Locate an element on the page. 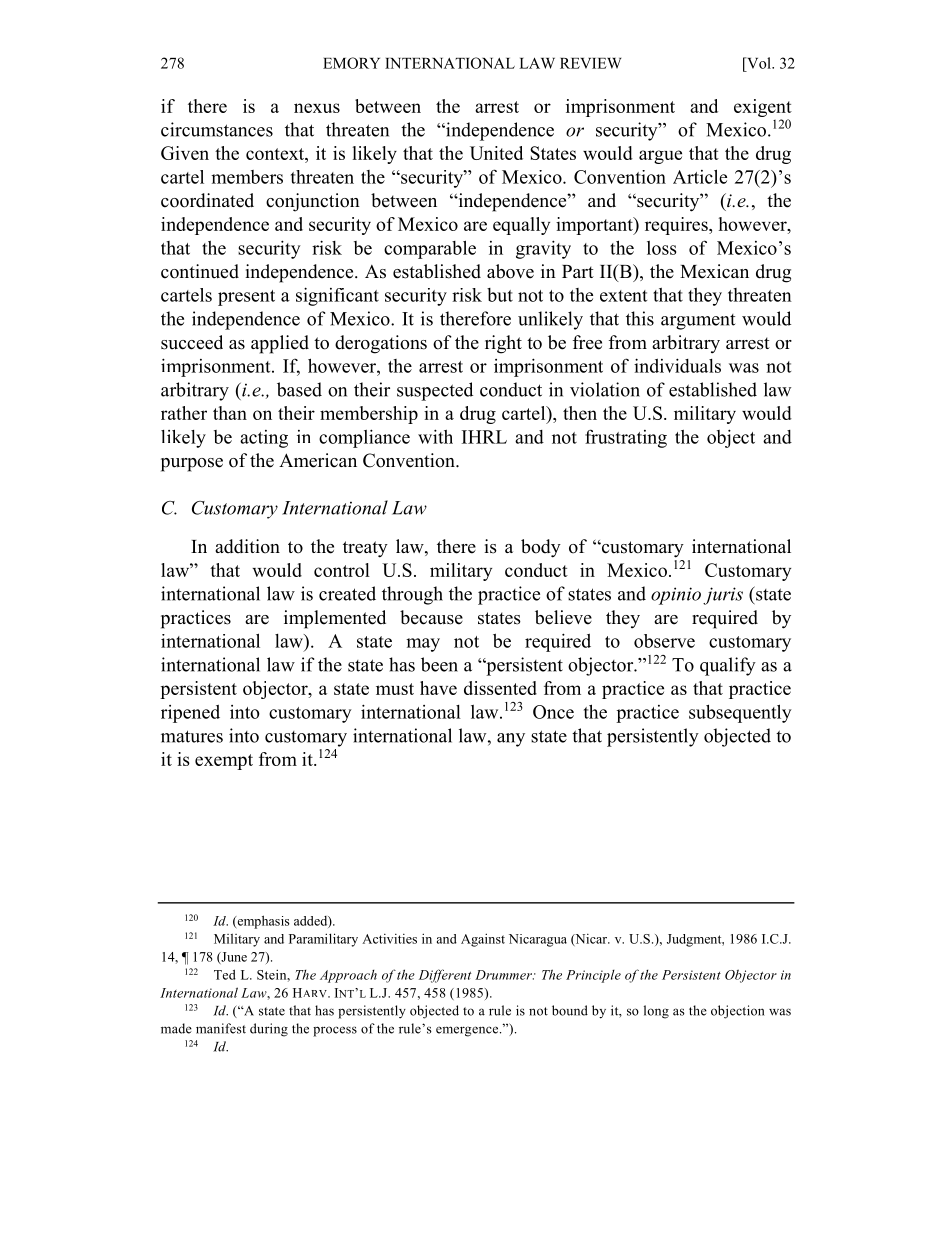  juris is located at coordinates (723, 596).
